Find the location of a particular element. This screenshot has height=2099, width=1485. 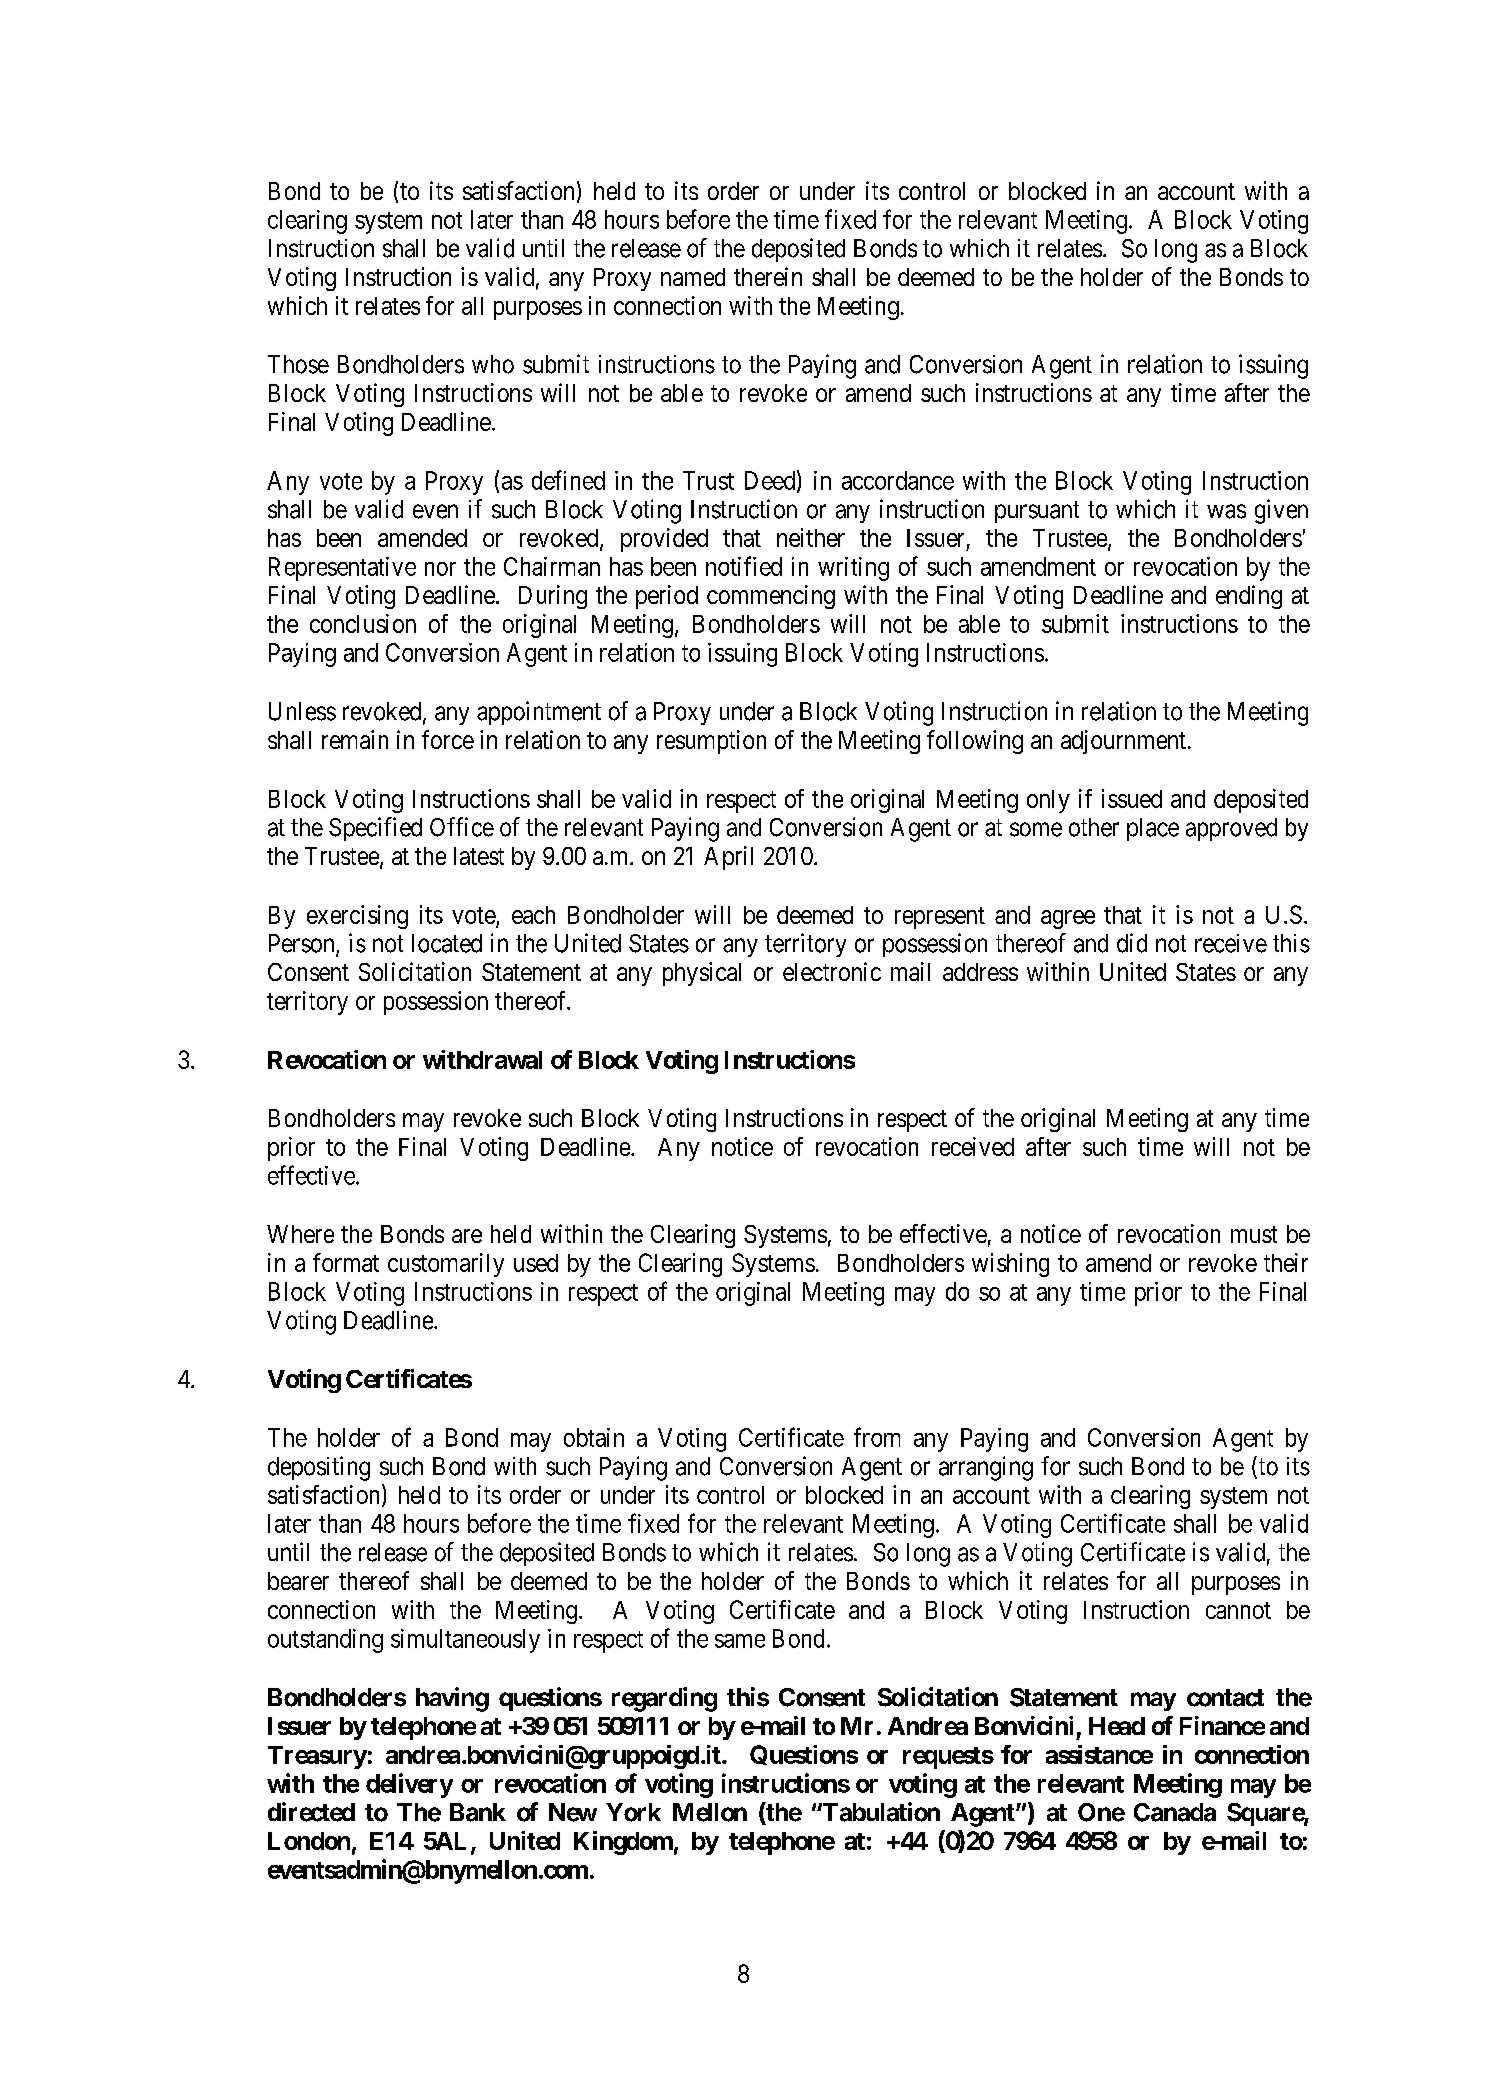

did is located at coordinates (1132, 943).
